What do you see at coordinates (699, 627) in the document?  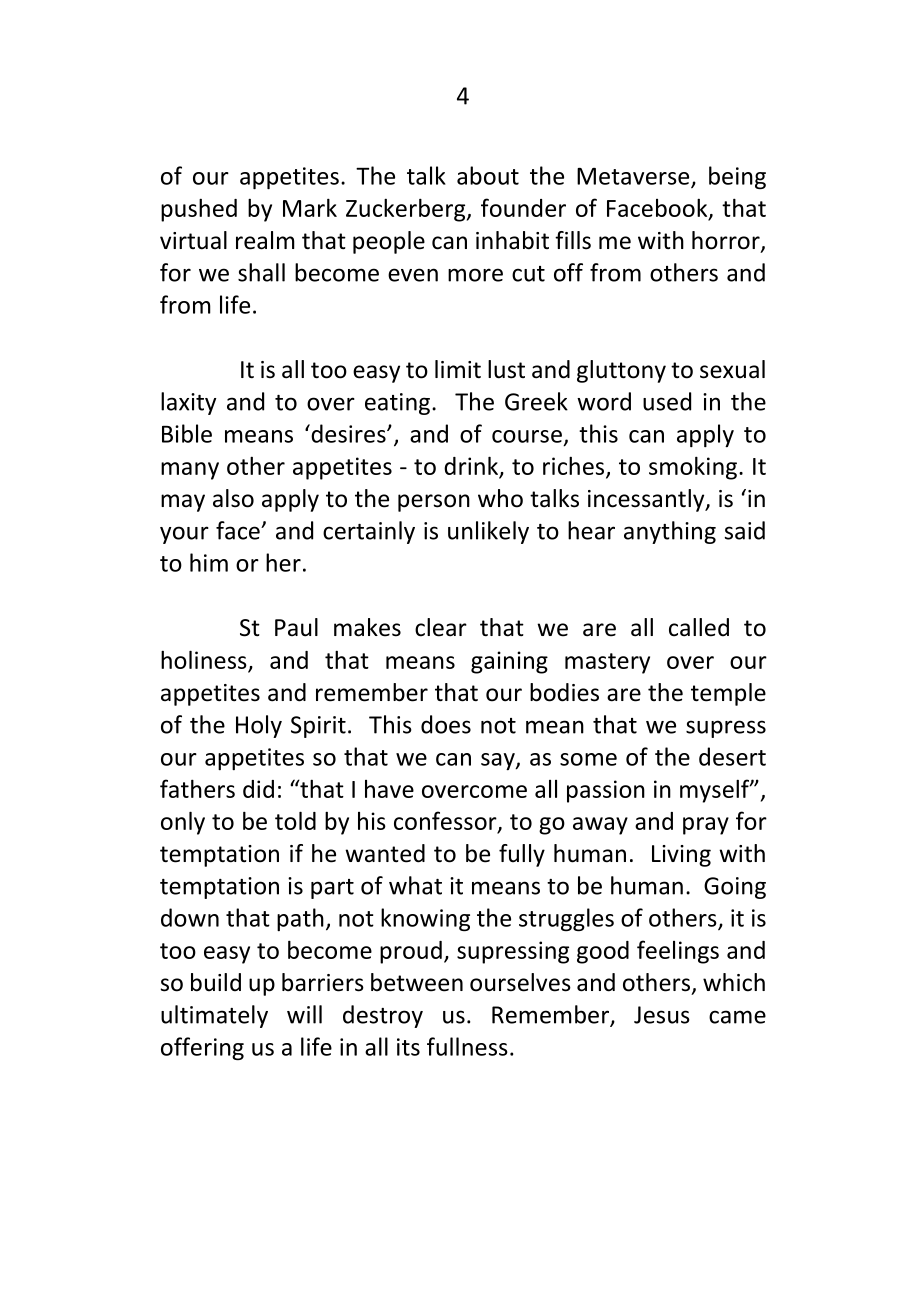 I see `called` at bounding box center [699, 627].
